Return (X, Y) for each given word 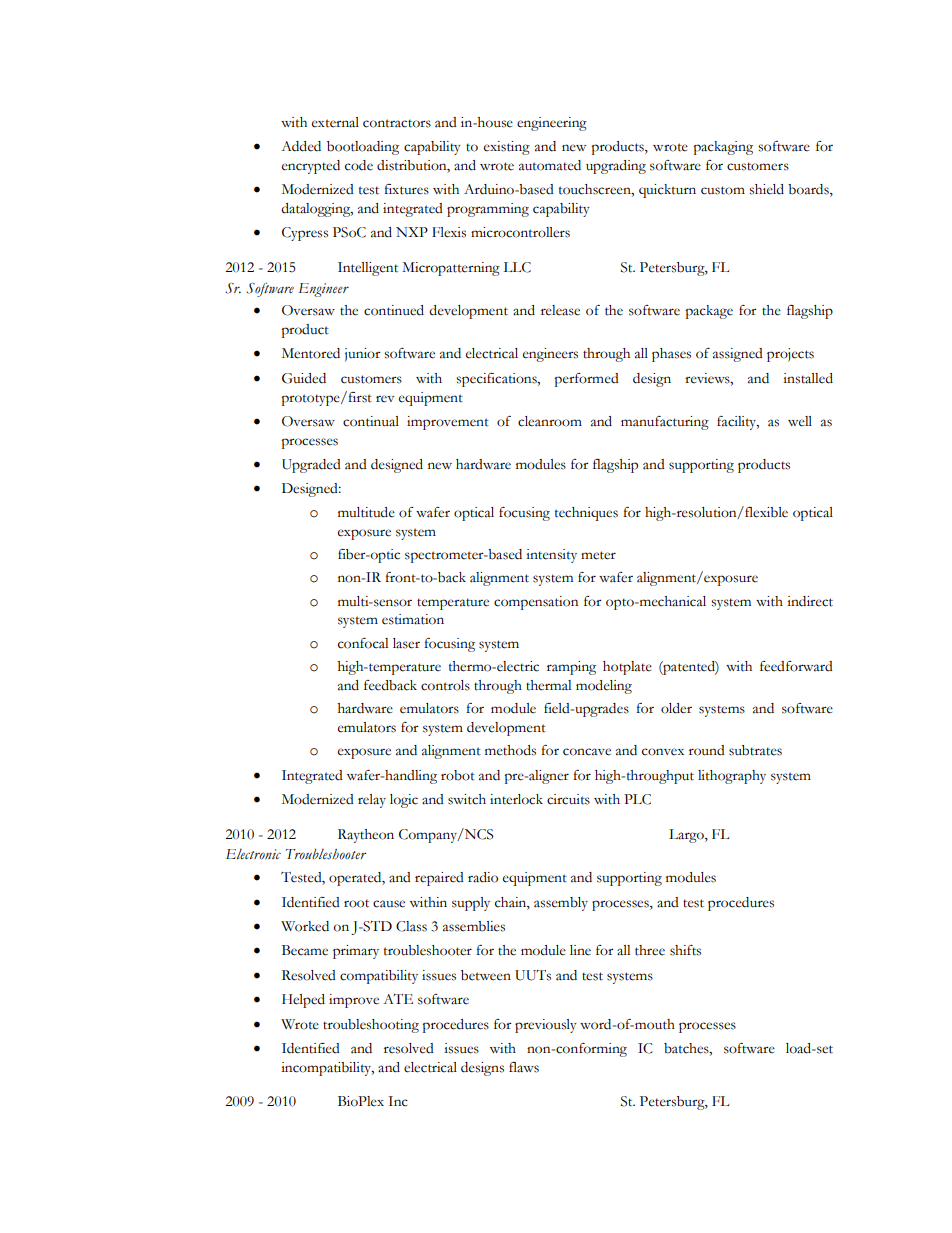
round (707, 750)
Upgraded (311, 466)
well (800, 421)
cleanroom (550, 421)
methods (510, 750)
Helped (303, 1001)
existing (507, 148)
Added (301, 146)
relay (372, 801)
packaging (723, 148)
